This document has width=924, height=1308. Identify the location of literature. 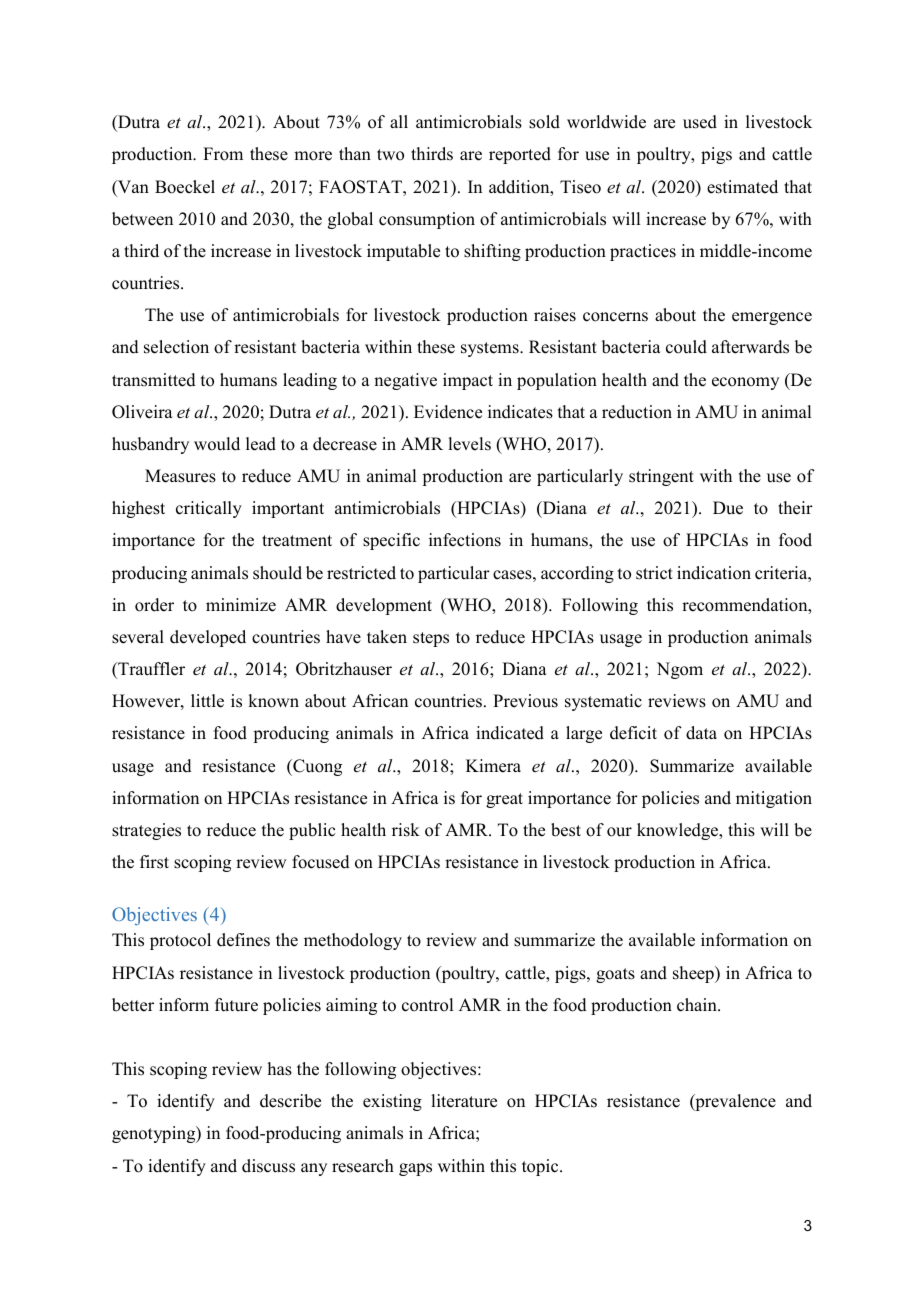
(464, 1101).
